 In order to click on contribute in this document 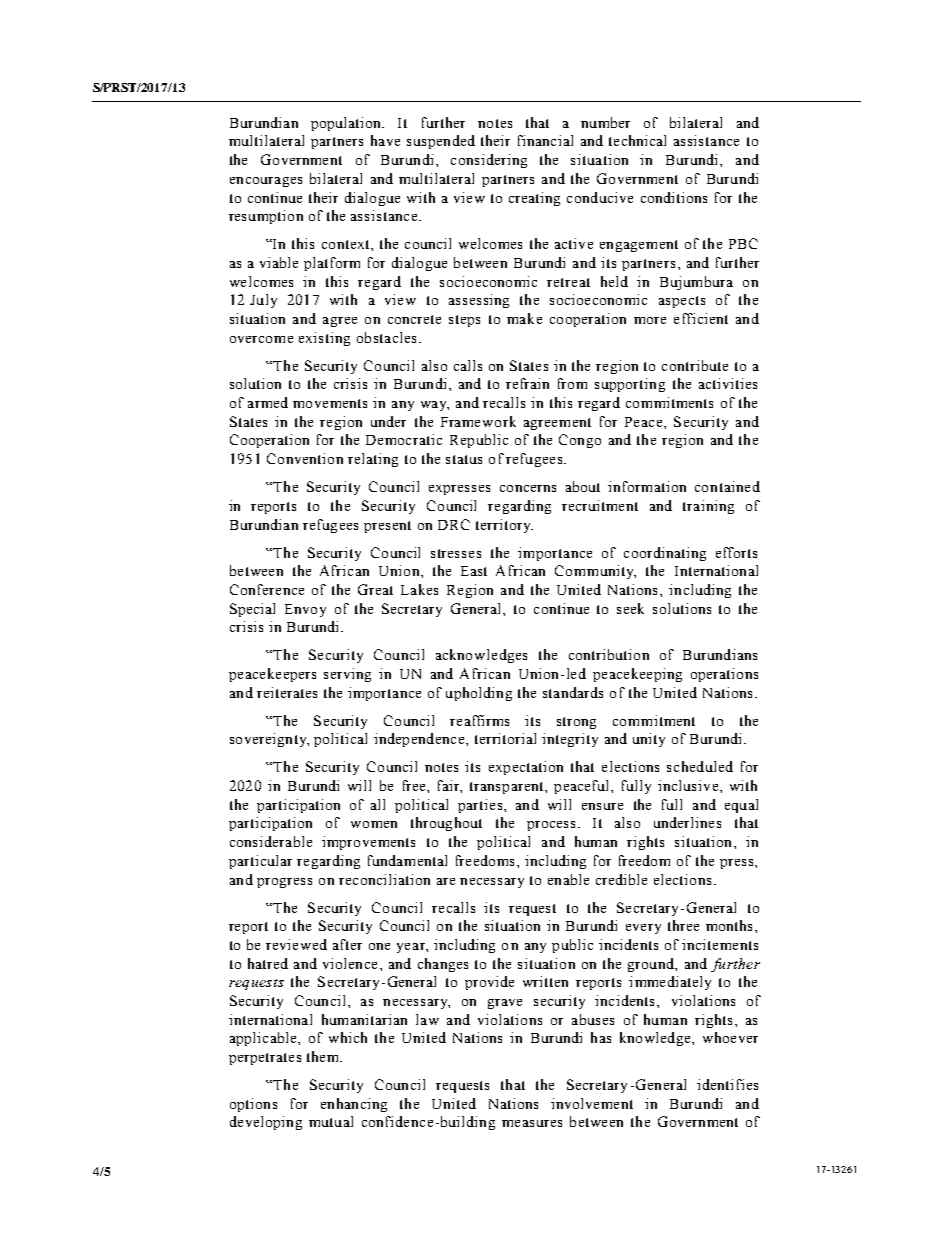, I will do `click(695, 365)`.
